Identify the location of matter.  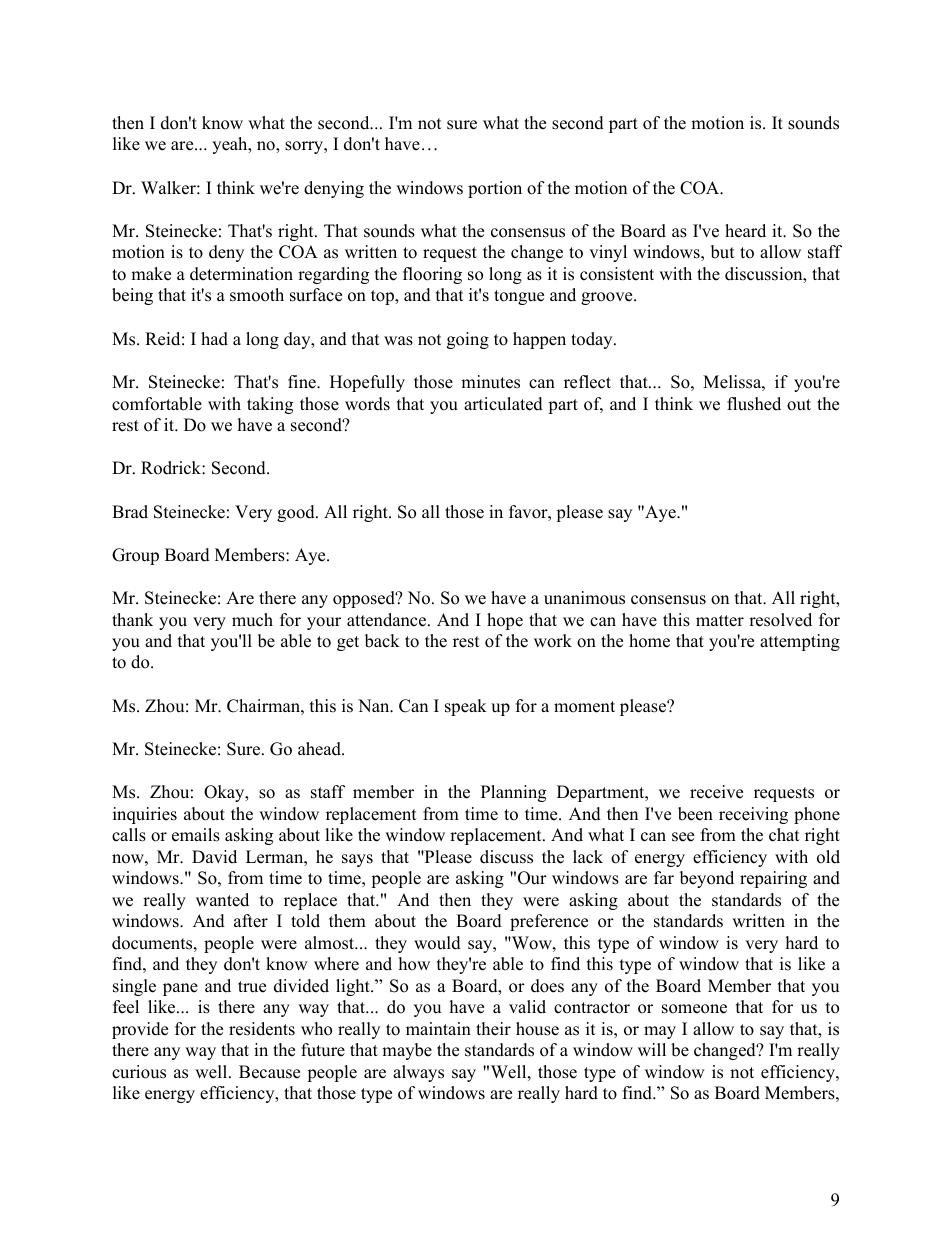
(720, 621).
